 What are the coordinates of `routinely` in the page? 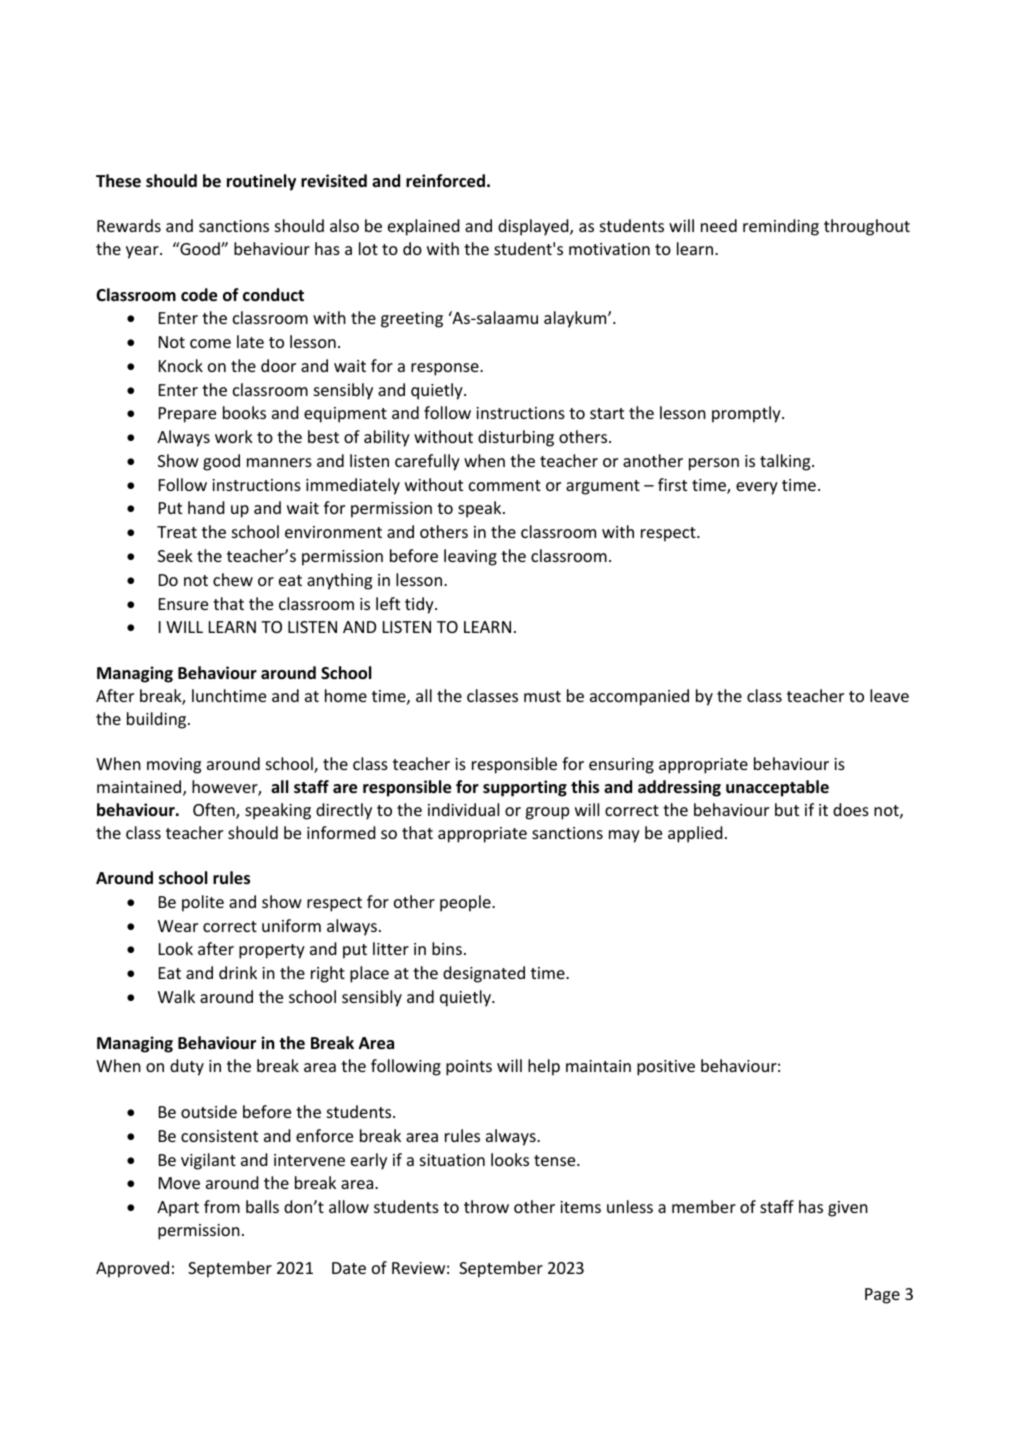 It's located at (261, 182).
